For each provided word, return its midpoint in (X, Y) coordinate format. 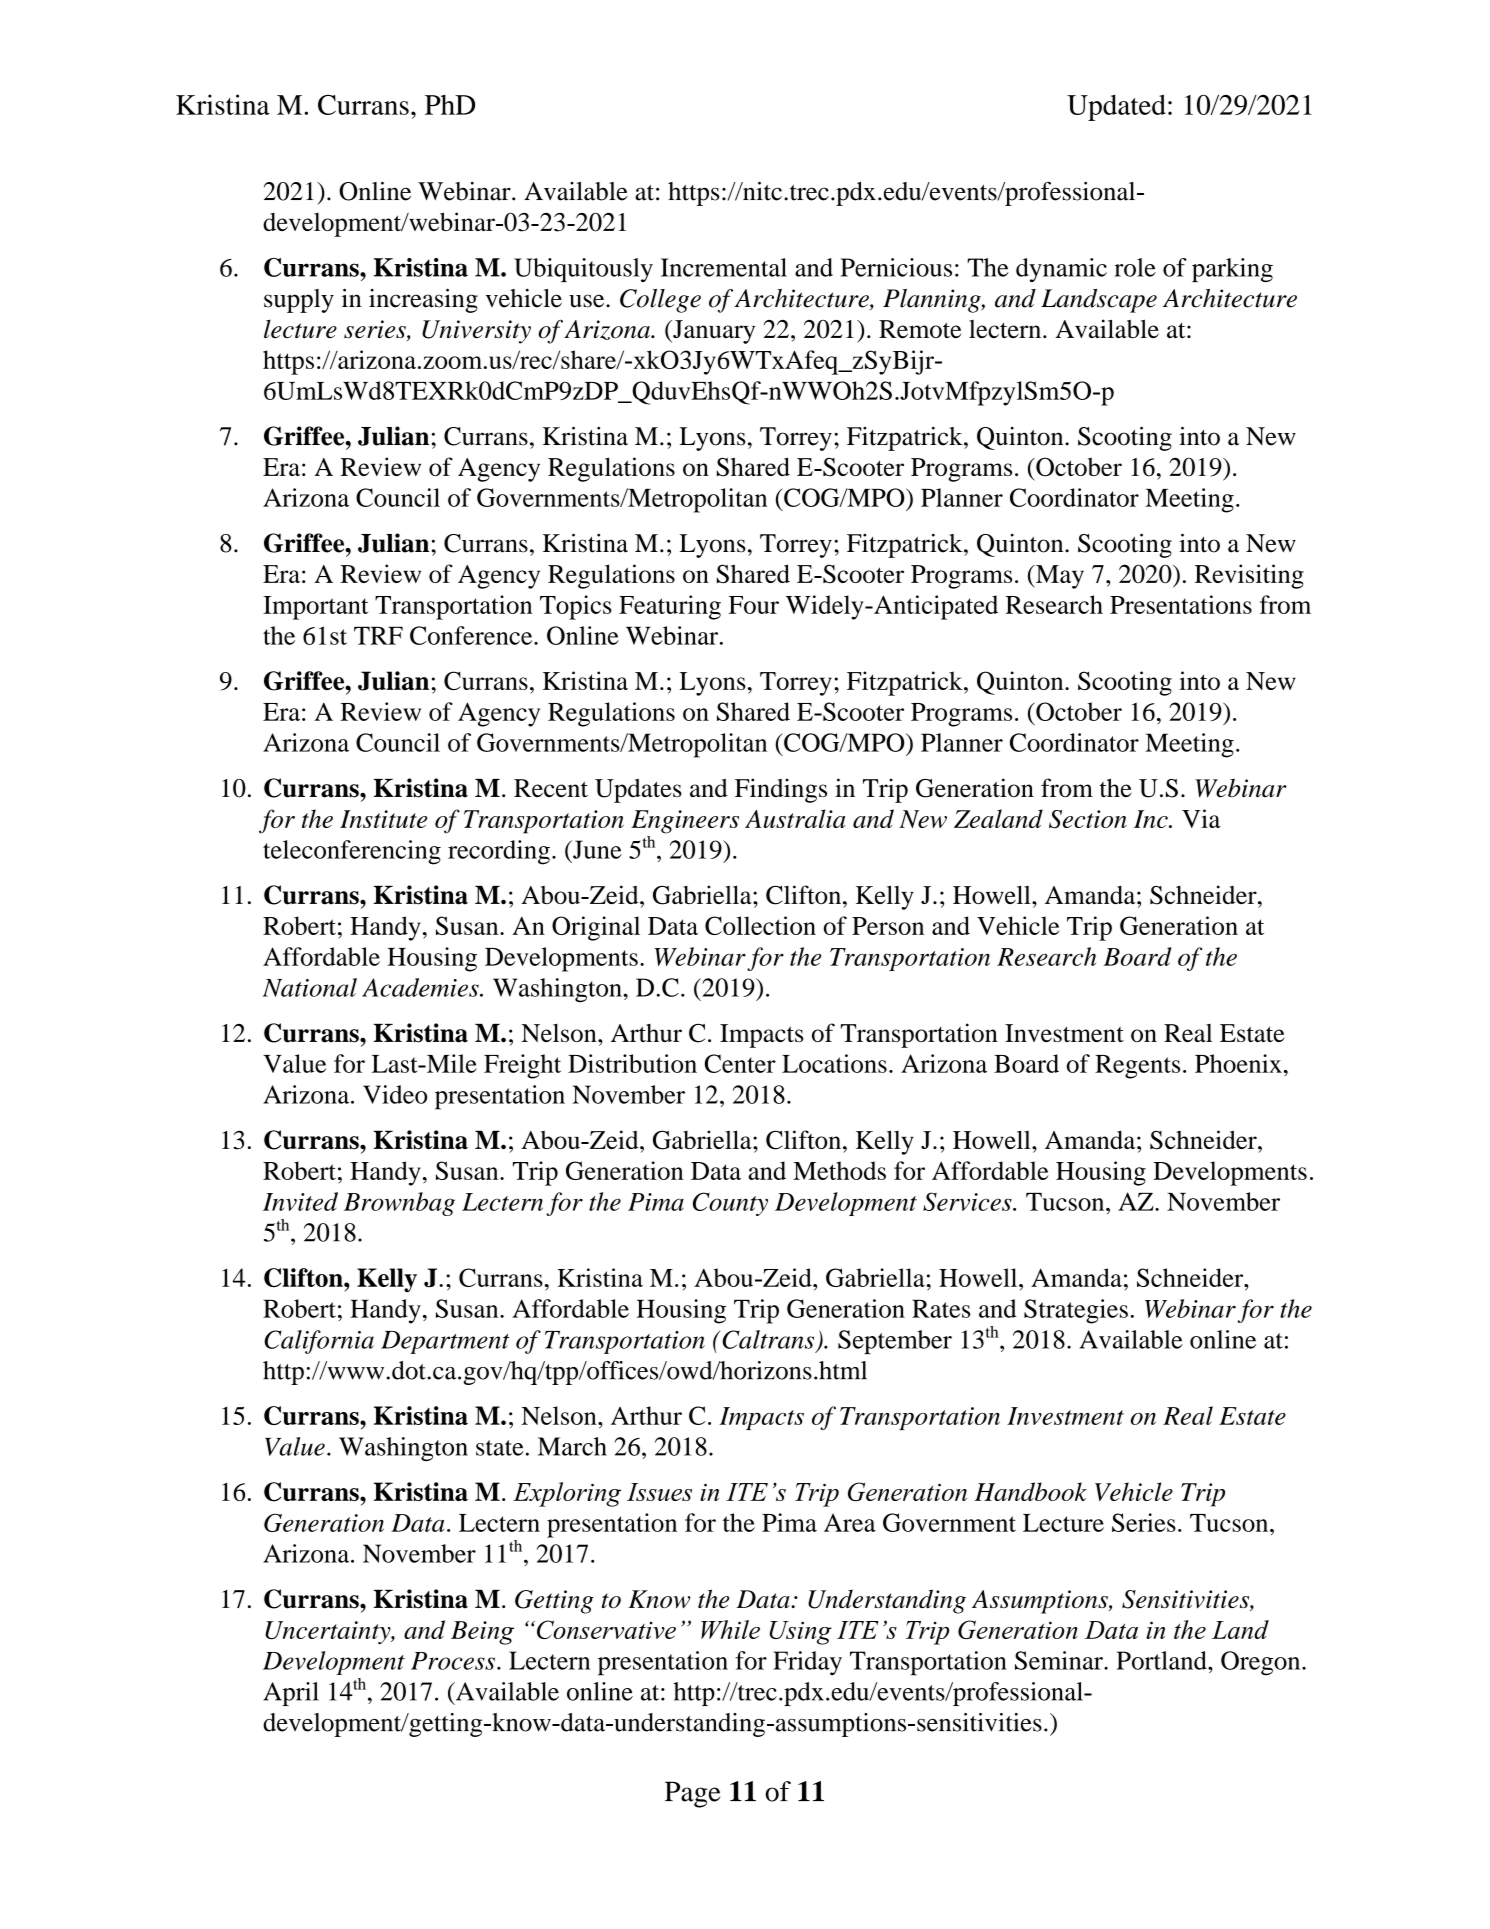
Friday (807, 1663)
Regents (1137, 1067)
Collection (760, 925)
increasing (423, 300)
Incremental (724, 267)
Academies (421, 987)
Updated (1116, 107)
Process (453, 1661)
